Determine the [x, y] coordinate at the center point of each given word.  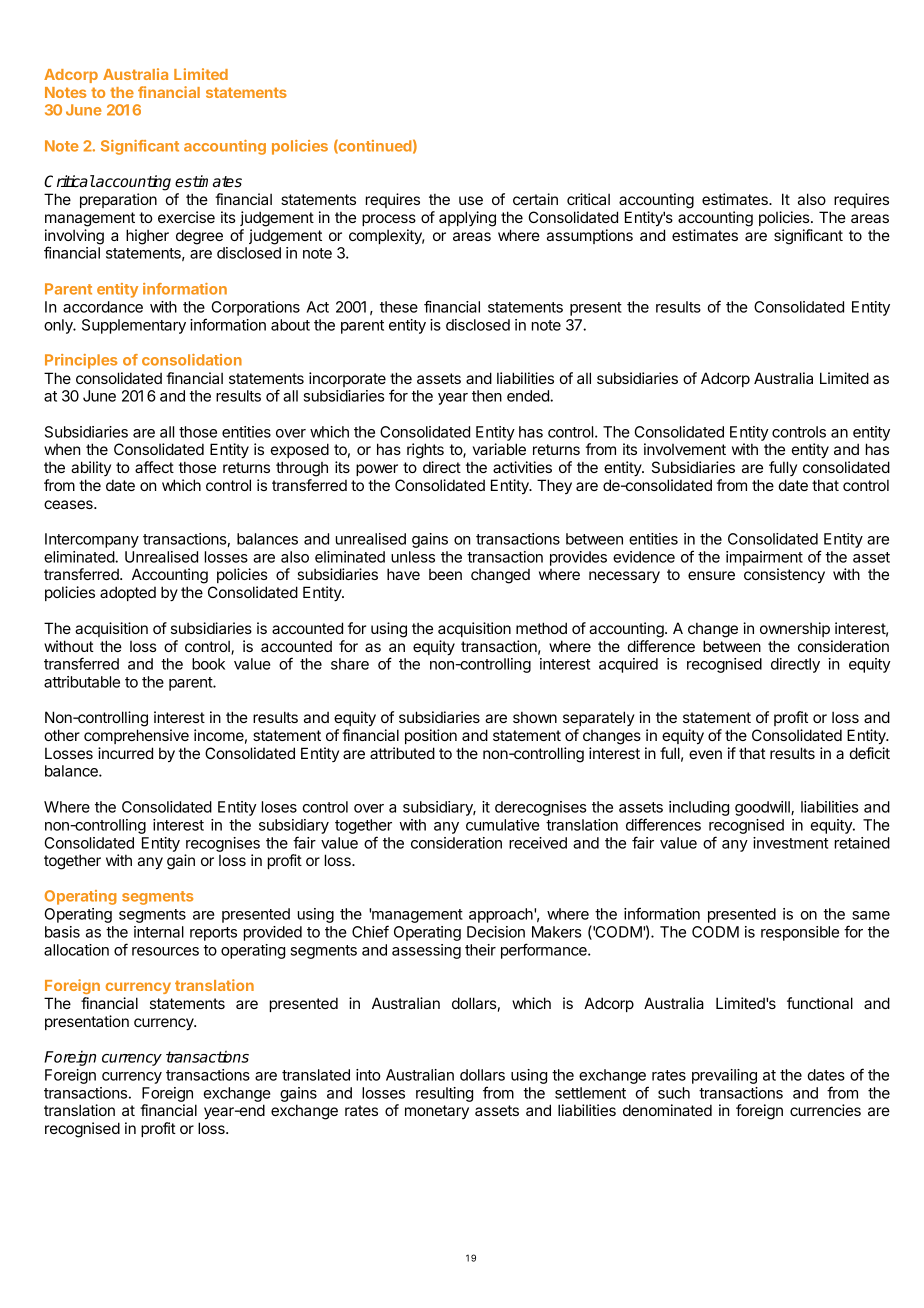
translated [316, 1075]
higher [147, 237]
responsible [800, 933]
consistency [784, 575]
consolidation [192, 360]
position [431, 736]
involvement [685, 449]
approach [502, 915]
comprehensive [136, 736]
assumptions [590, 236]
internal [159, 932]
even [705, 754]
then [487, 396]
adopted [128, 593]
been [445, 574]
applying [467, 219]
